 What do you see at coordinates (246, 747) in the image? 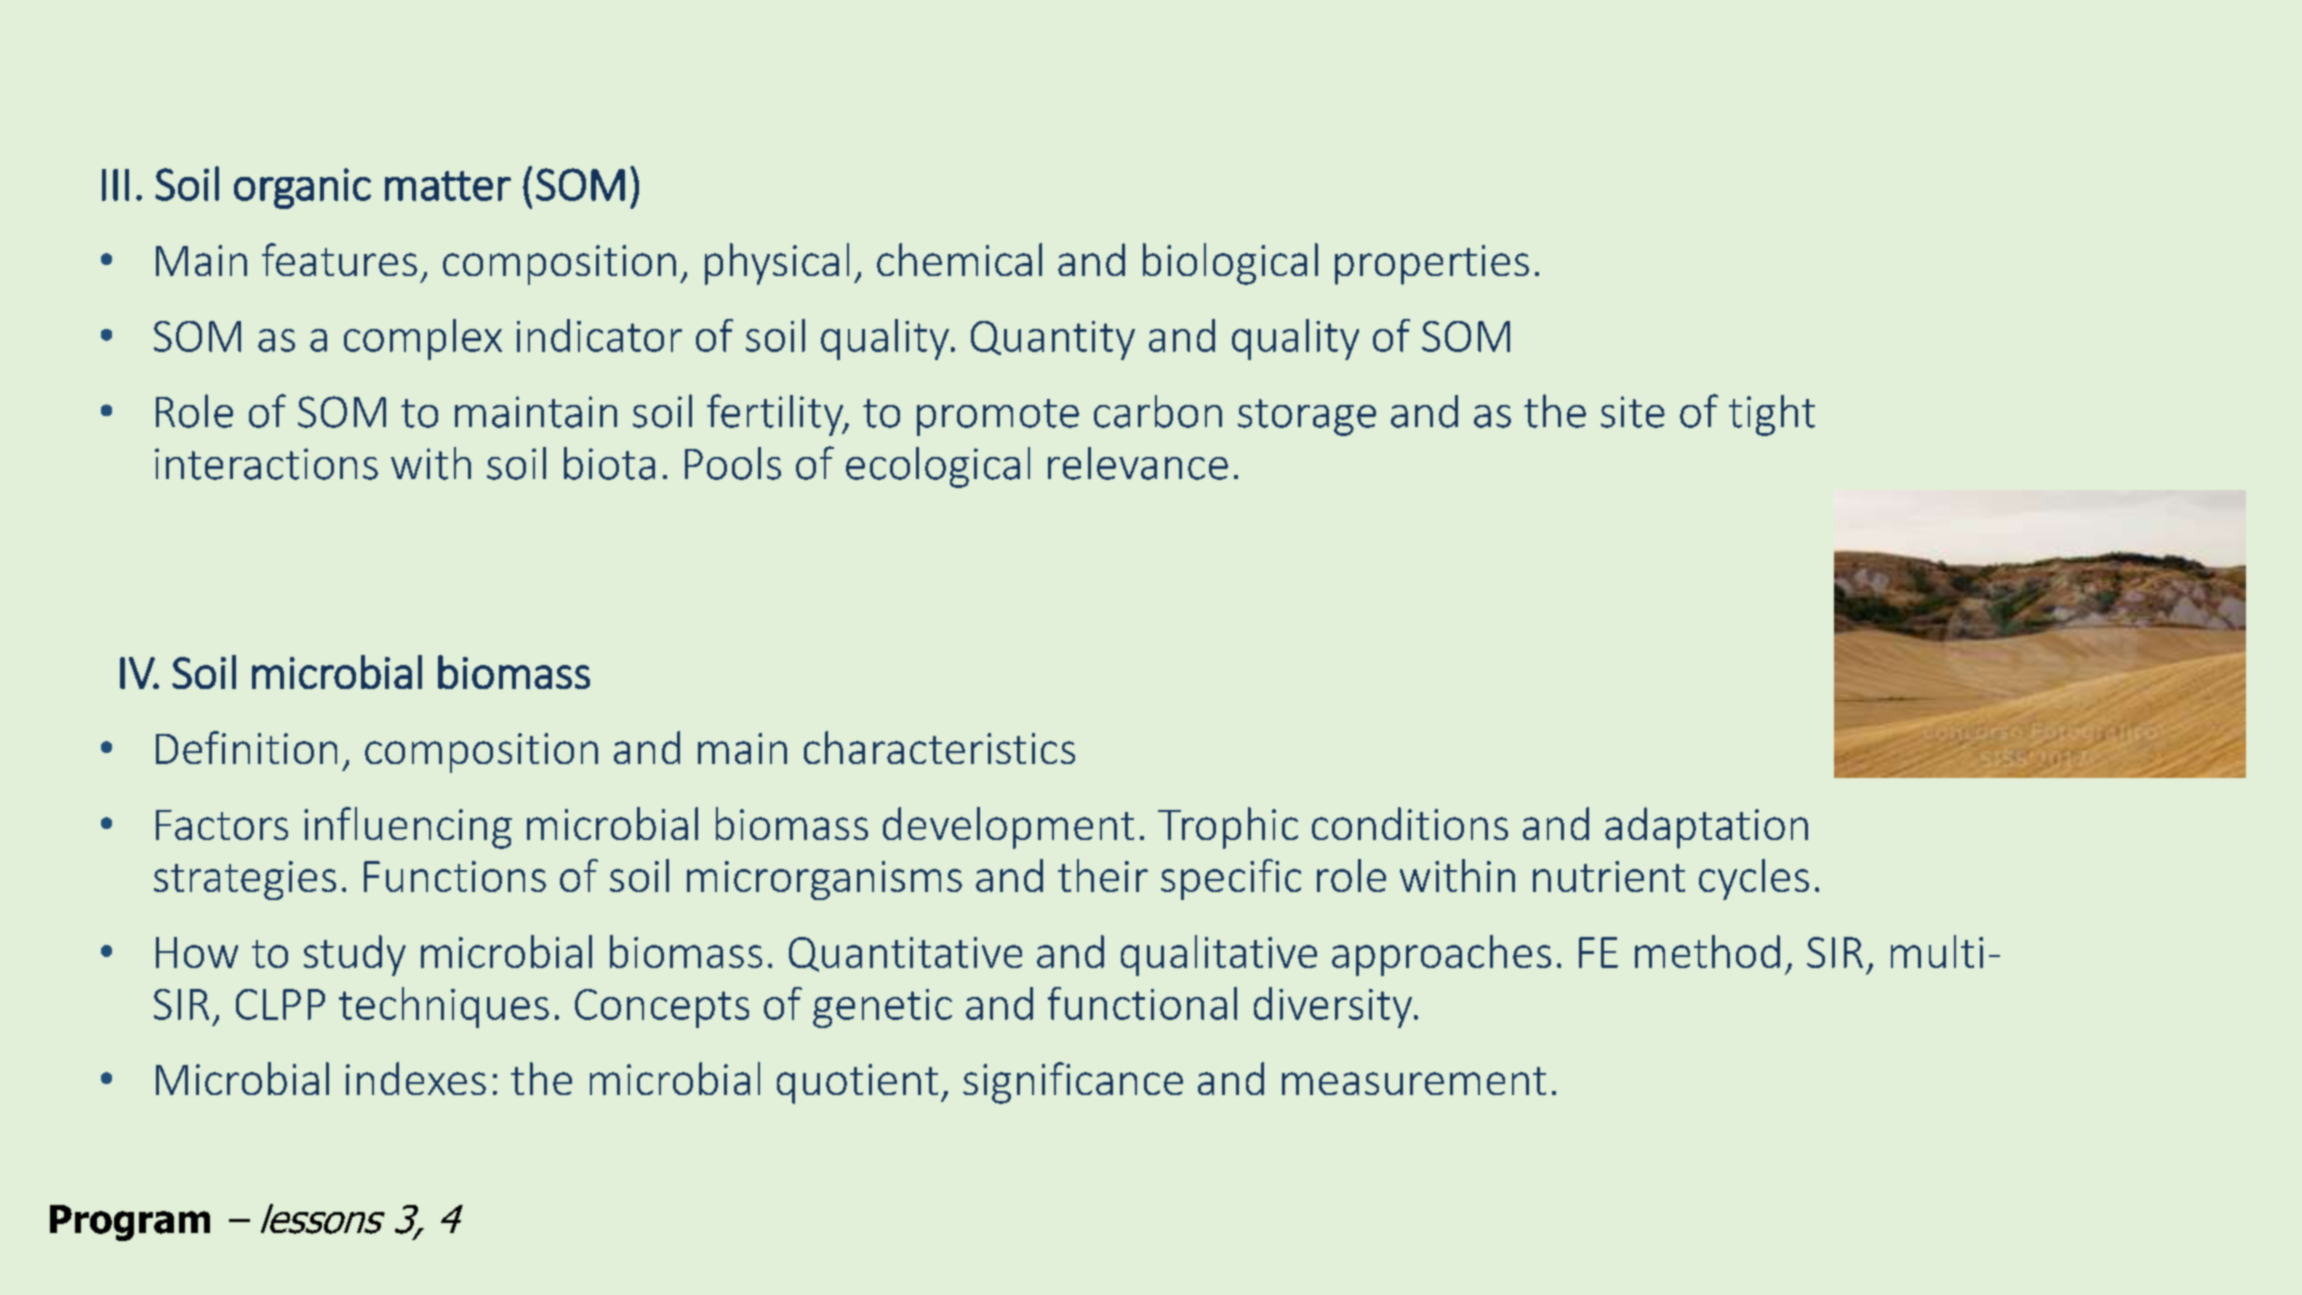
I see `Definition` at bounding box center [246, 747].
